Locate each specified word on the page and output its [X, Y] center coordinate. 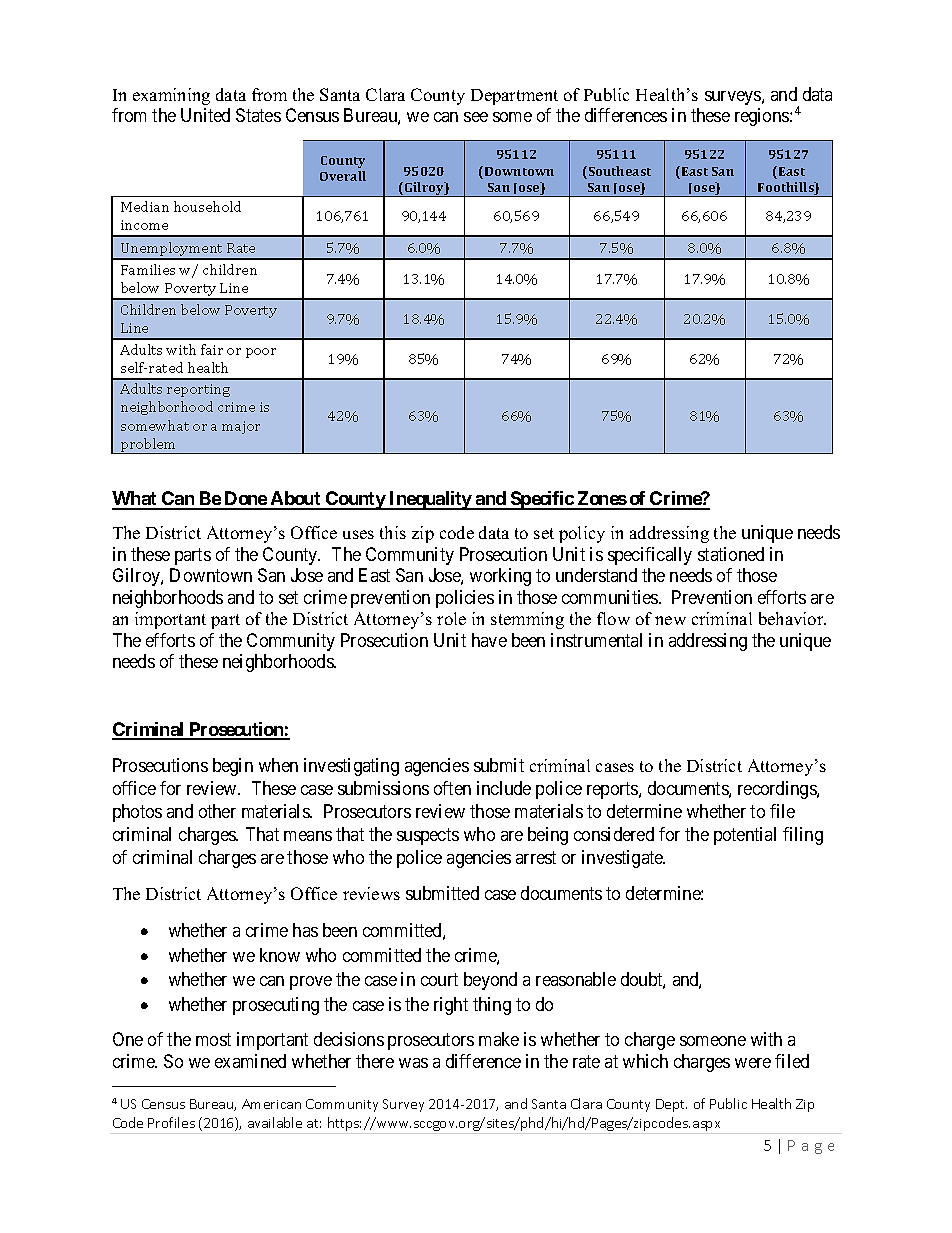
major [241, 427]
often [452, 788]
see [476, 117]
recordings [778, 790]
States [258, 115]
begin [233, 767]
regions [763, 117]
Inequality [430, 500]
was [413, 1063]
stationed [731, 554]
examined [250, 1061]
